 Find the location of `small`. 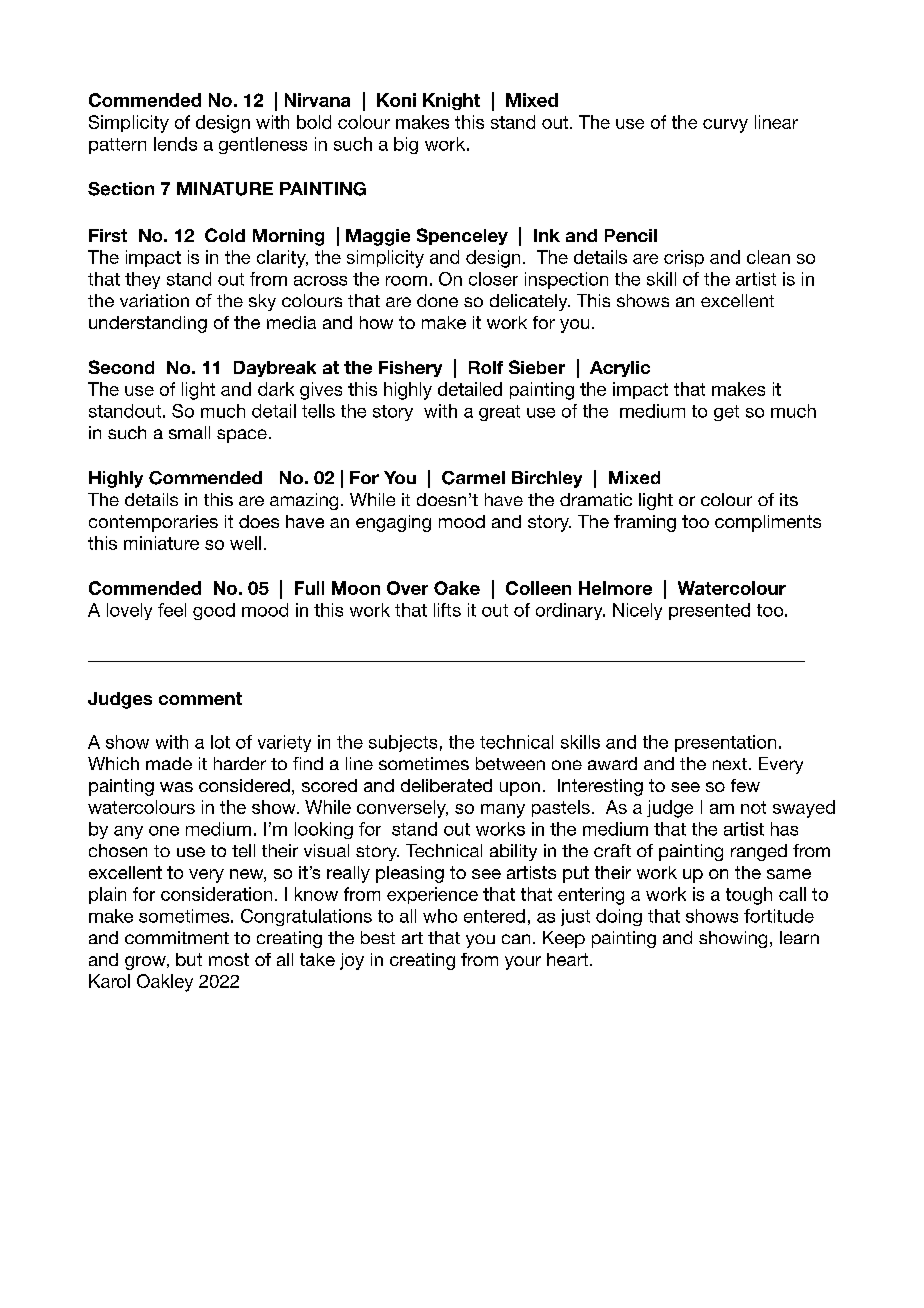

small is located at coordinates (189, 432).
